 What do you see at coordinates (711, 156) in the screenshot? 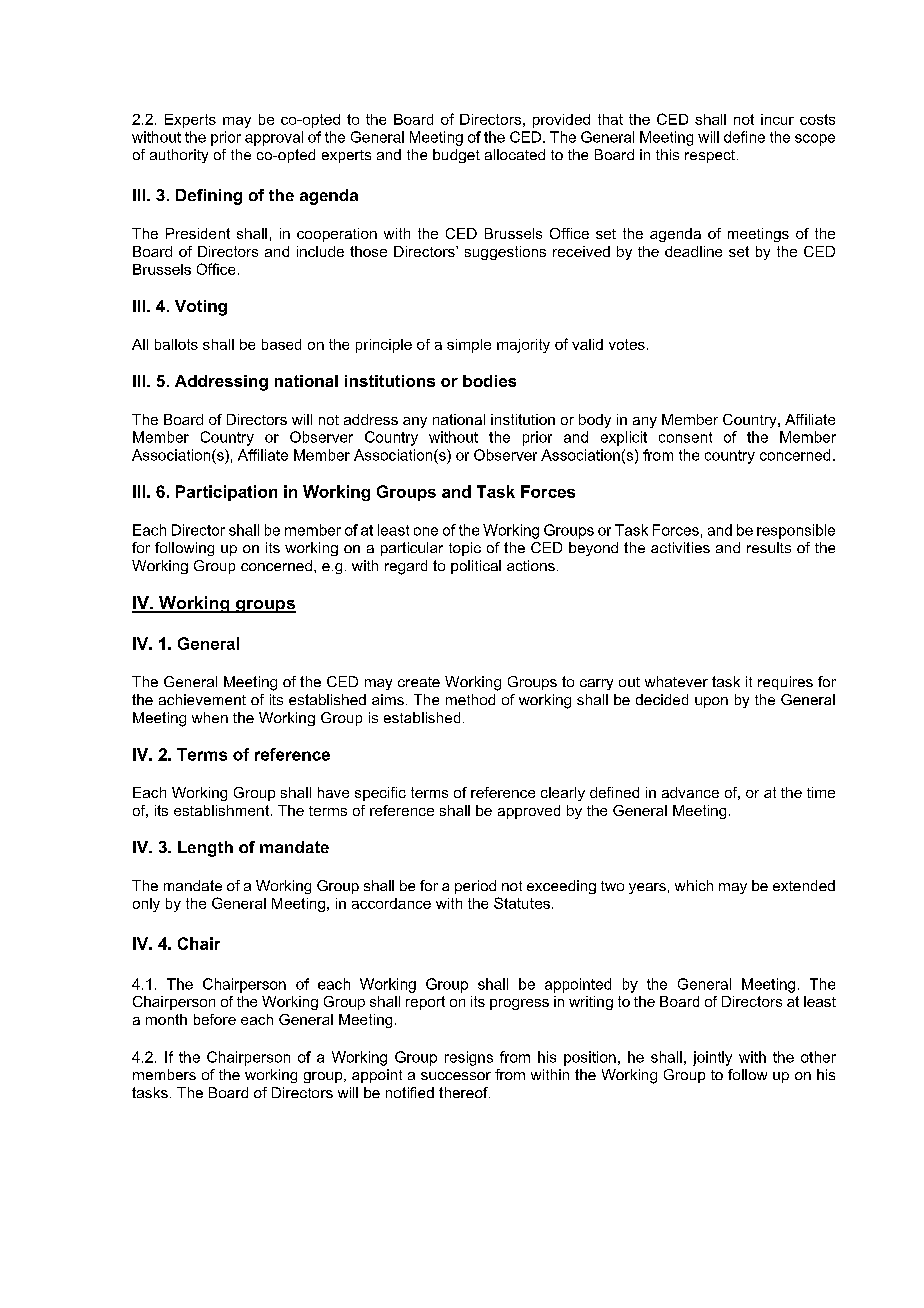
I see `respect` at bounding box center [711, 156].
